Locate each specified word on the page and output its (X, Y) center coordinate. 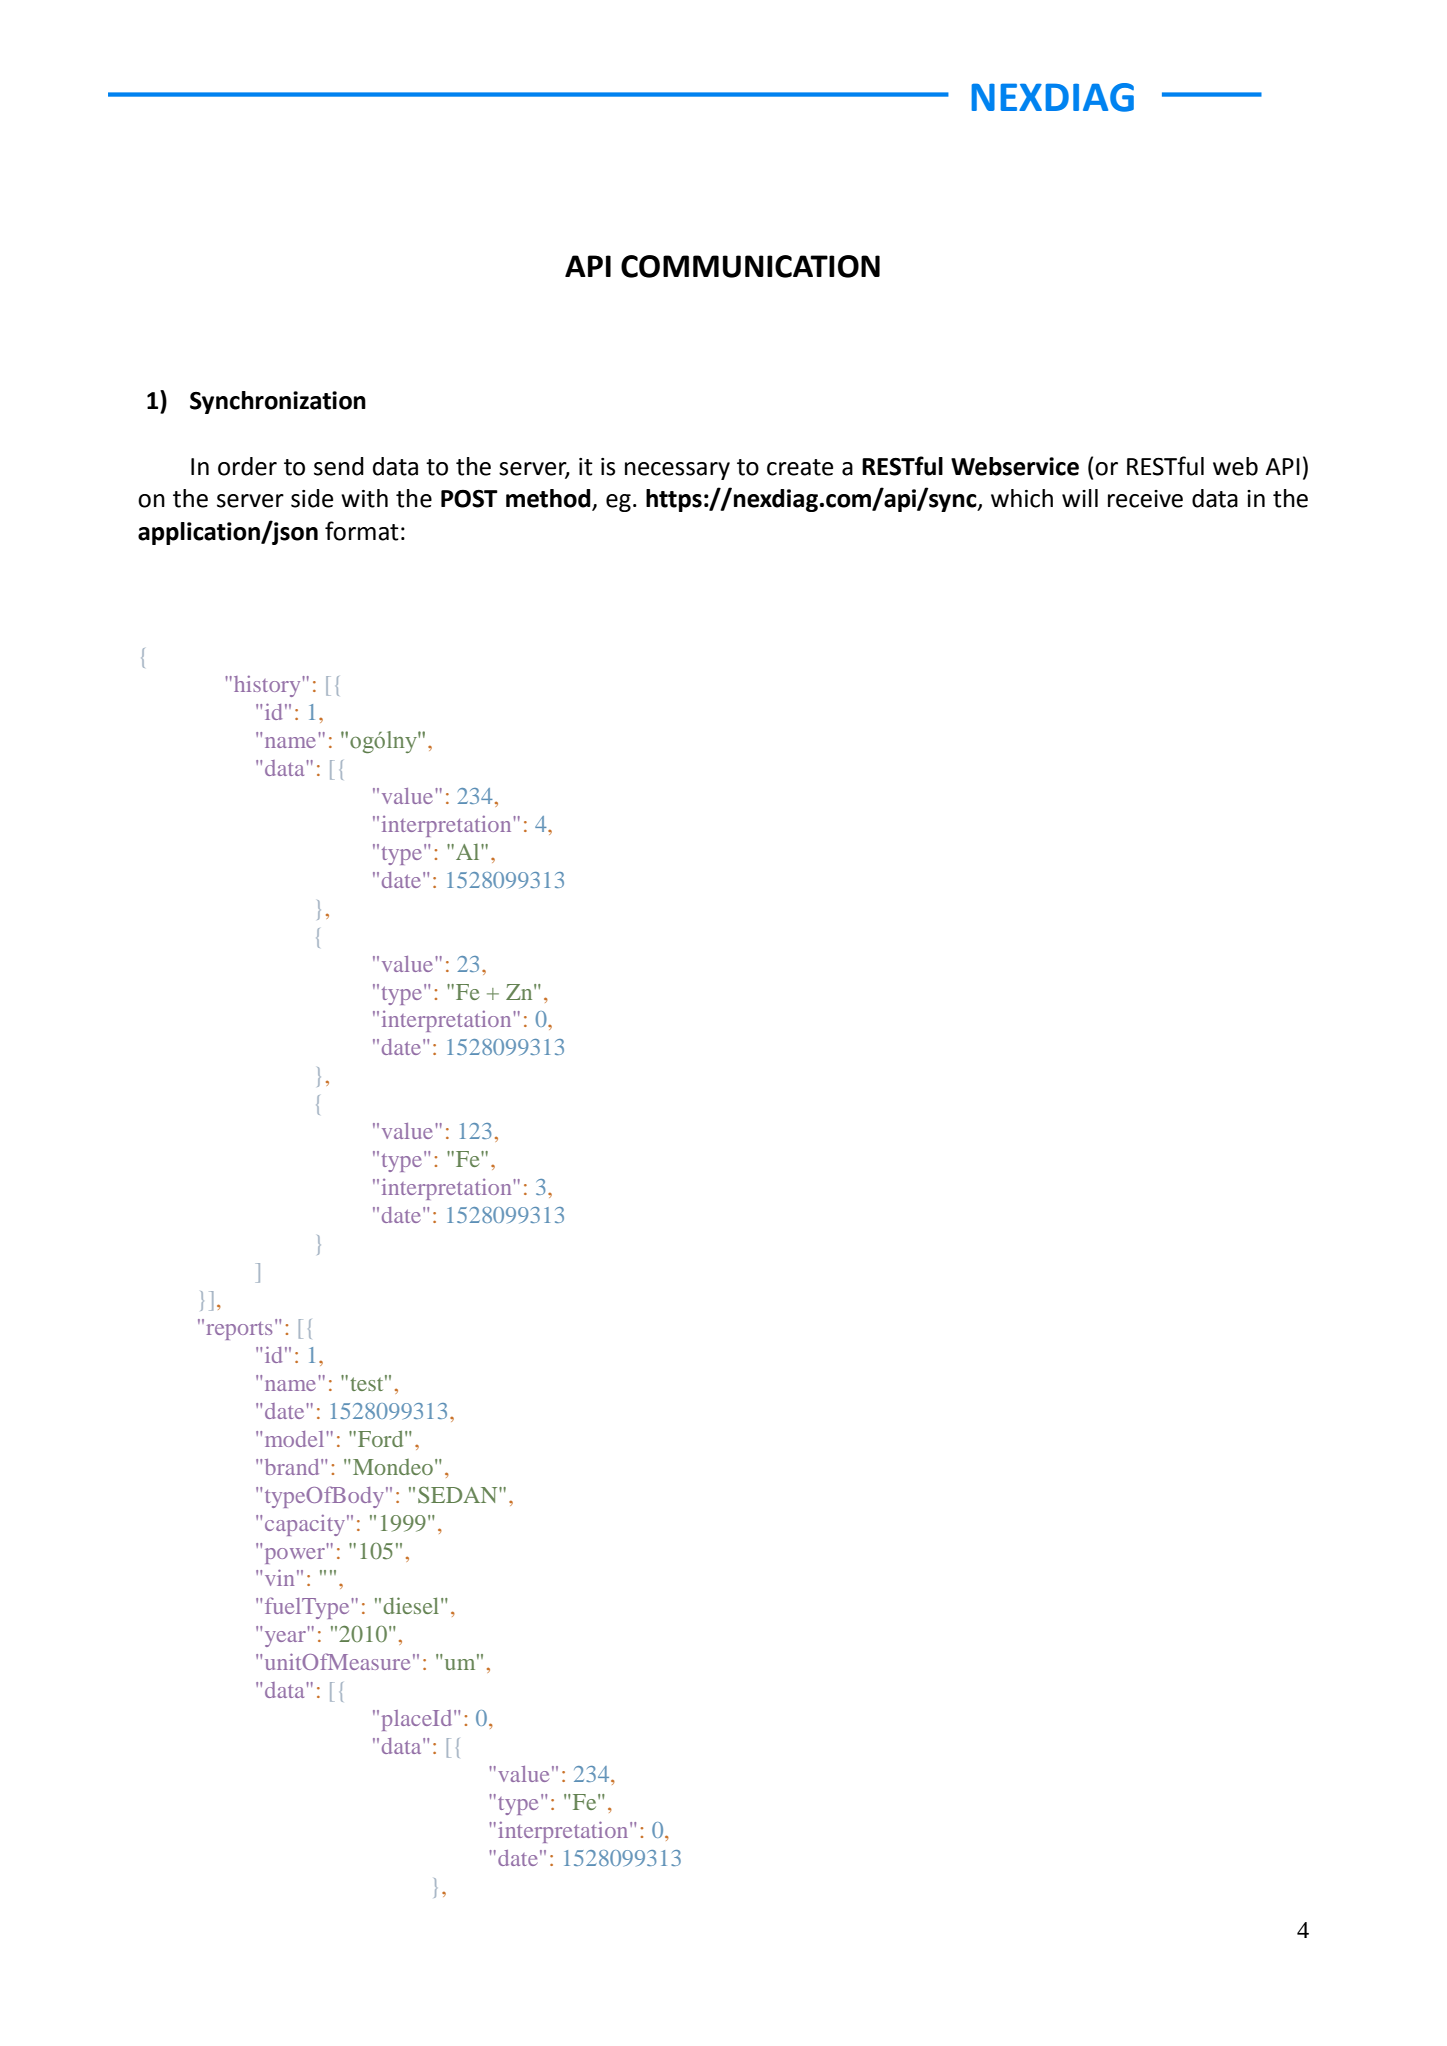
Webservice (1015, 466)
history (268, 686)
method (549, 499)
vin (279, 1577)
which (1022, 498)
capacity (305, 1525)
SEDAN (459, 1495)
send (339, 466)
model (296, 1439)
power (295, 1556)
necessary (677, 471)
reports (239, 1331)
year (285, 1639)
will (1080, 498)
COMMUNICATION (750, 266)
